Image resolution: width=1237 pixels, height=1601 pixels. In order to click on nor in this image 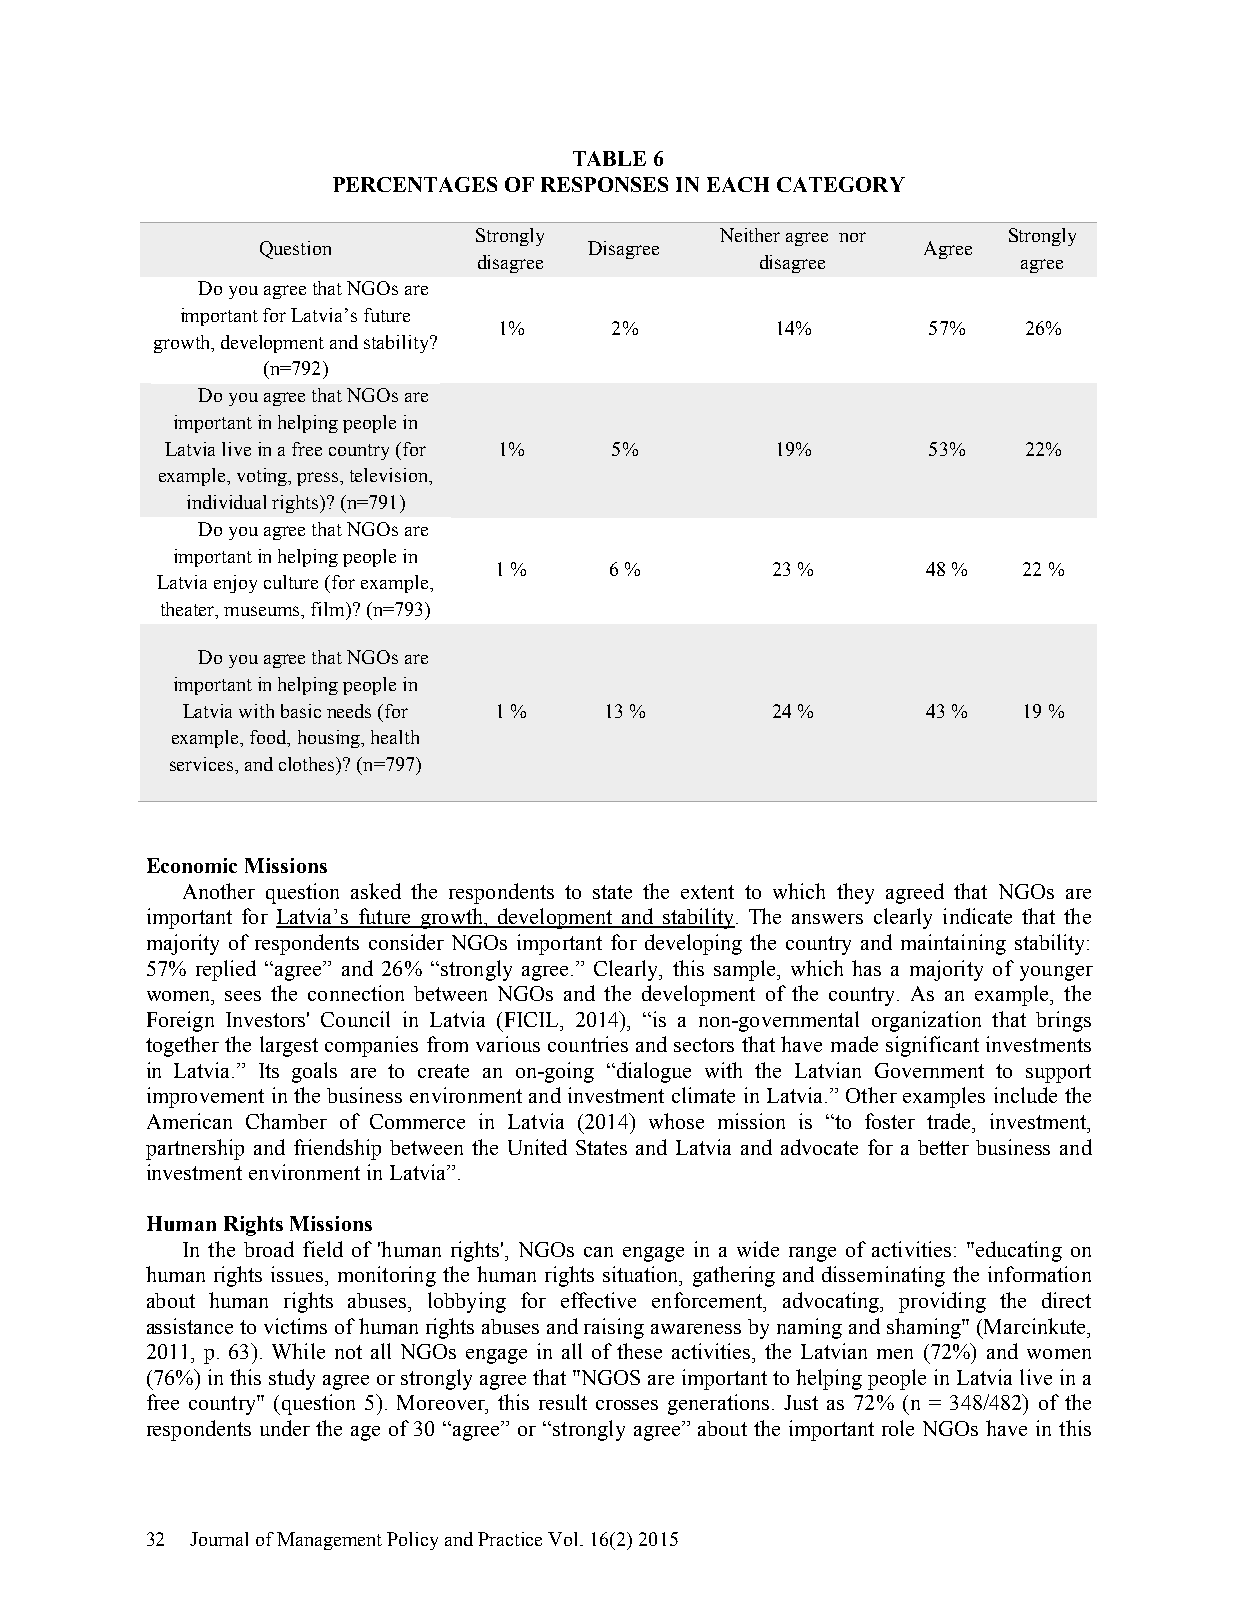, I will do `click(852, 237)`.
